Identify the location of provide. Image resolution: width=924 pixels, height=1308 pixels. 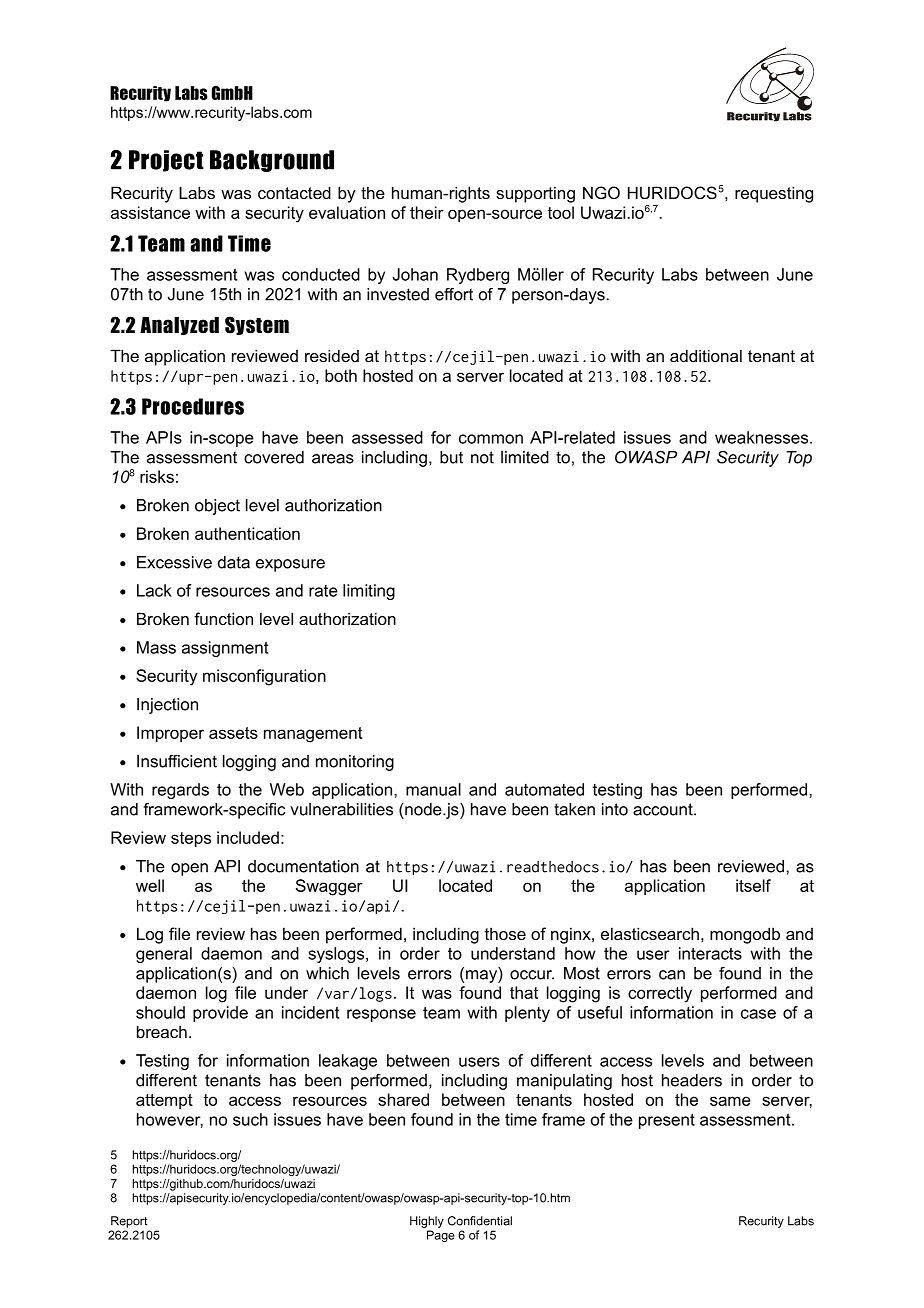
(220, 1014).
